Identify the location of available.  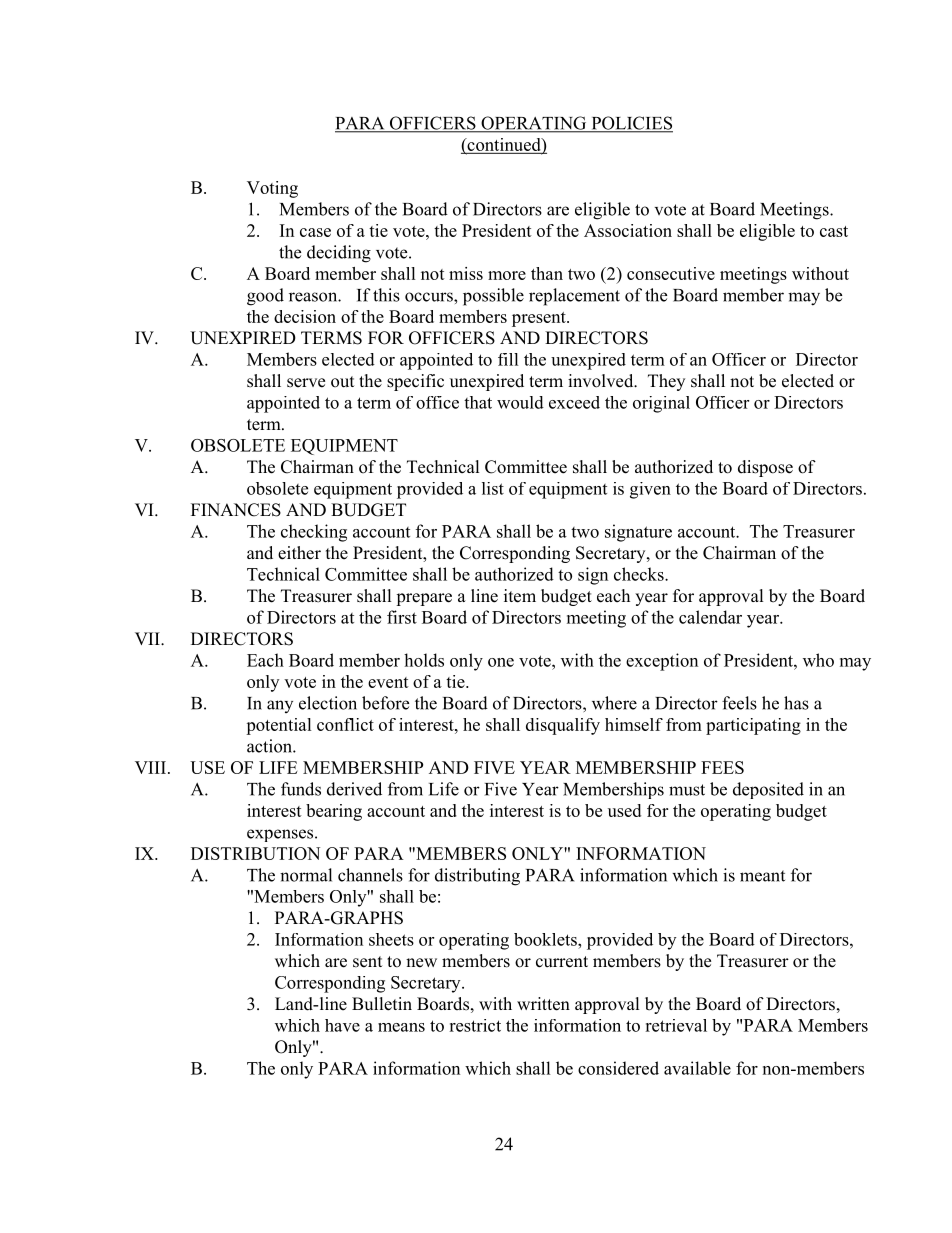
(697, 1068).
